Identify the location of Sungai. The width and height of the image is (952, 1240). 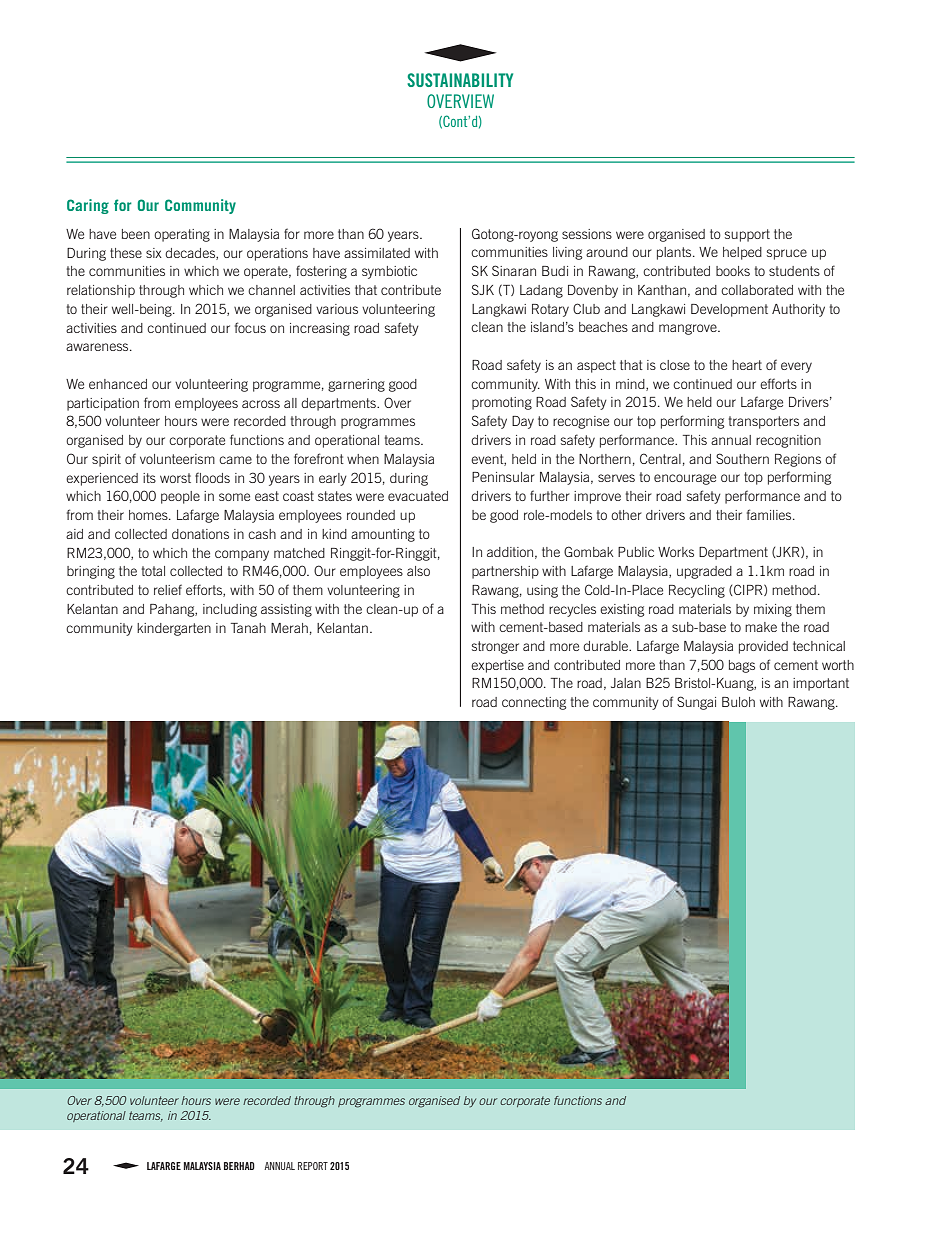
(696, 703).
